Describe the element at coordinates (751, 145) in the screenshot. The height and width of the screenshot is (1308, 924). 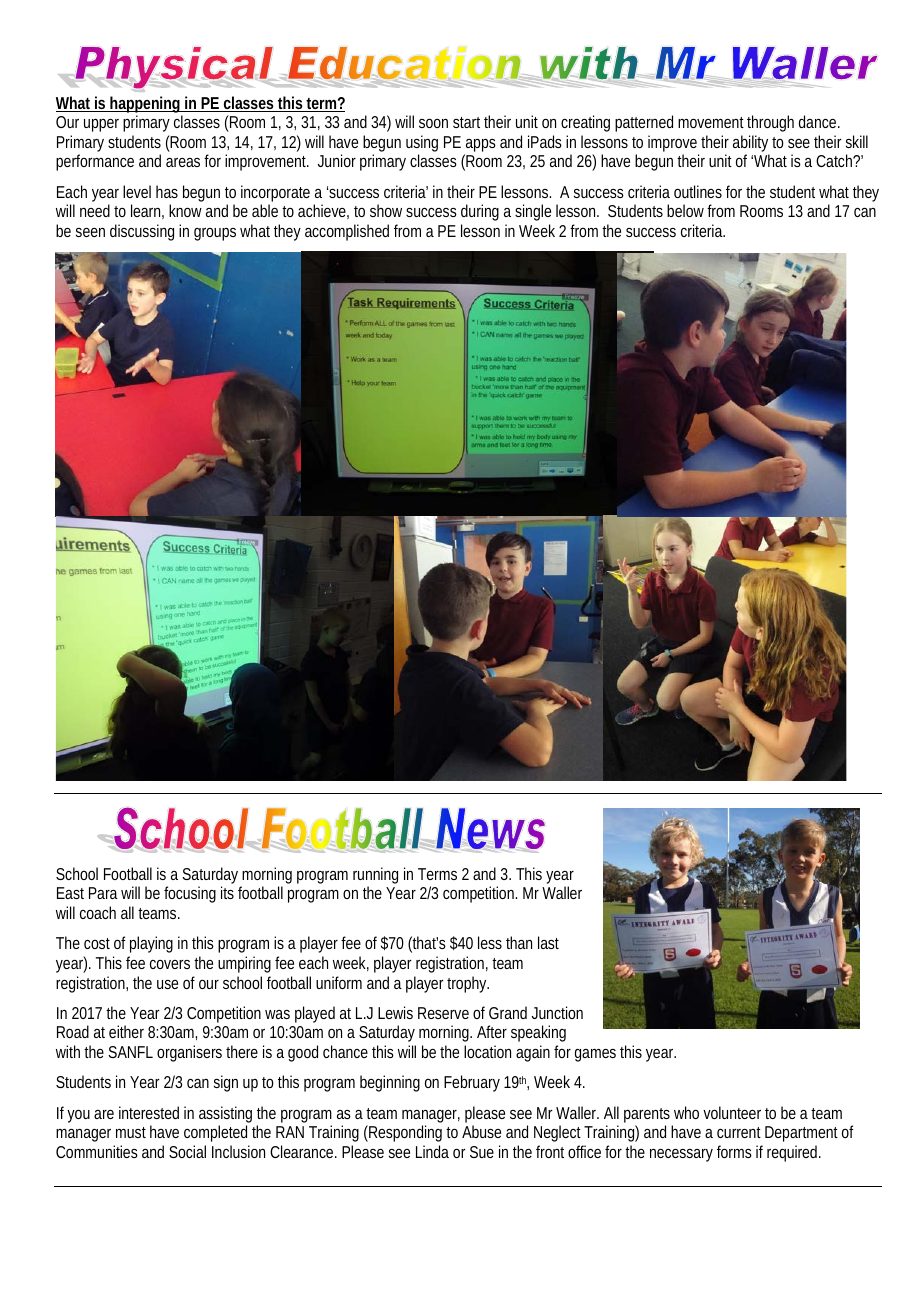
I see `ability` at that location.
